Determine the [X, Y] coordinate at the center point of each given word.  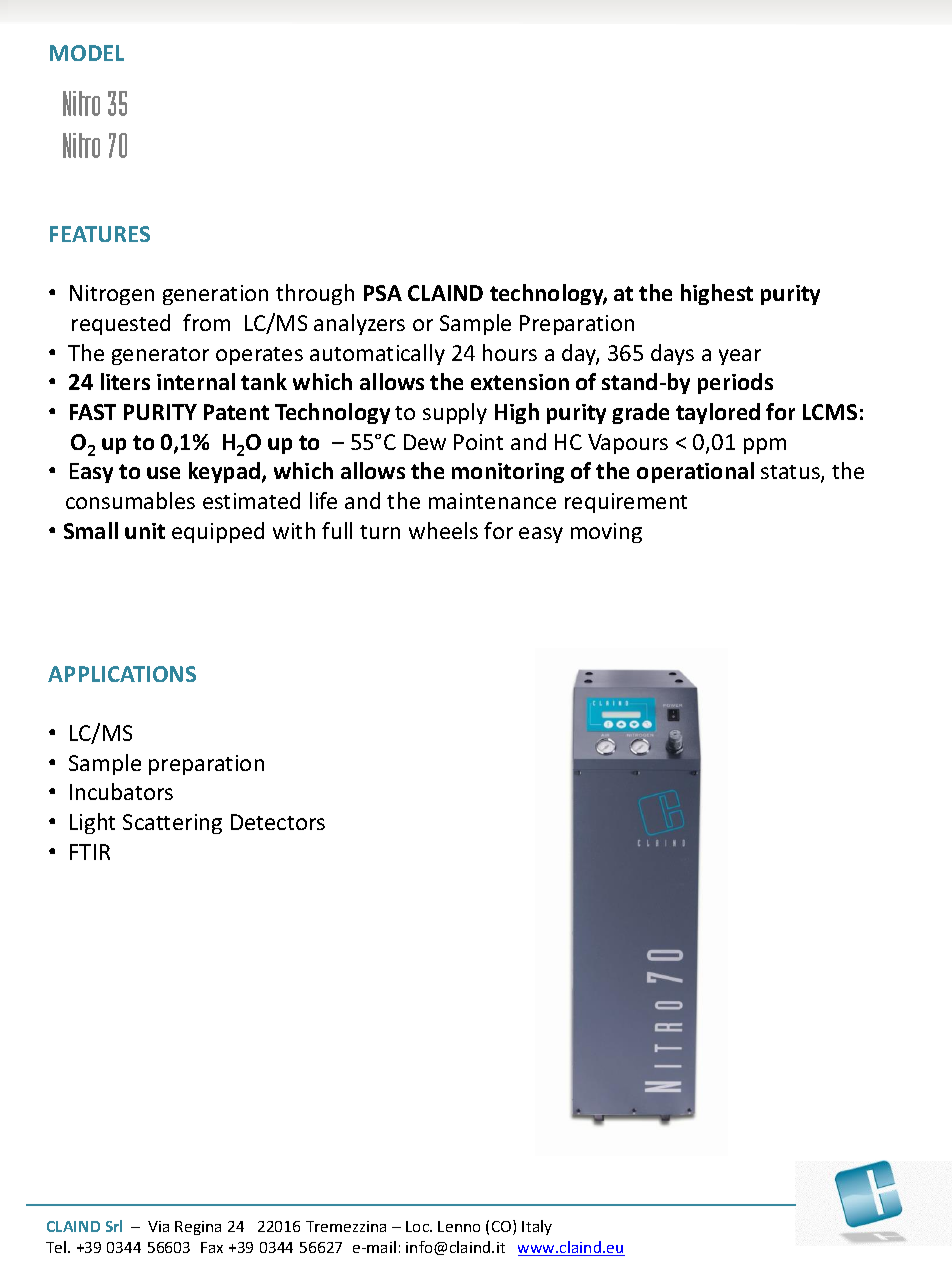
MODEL [87, 53]
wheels [443, 530]
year [740, 357]
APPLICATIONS [122, 674]
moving [606, 533]
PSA [383, 293]
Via [158, 1226]
